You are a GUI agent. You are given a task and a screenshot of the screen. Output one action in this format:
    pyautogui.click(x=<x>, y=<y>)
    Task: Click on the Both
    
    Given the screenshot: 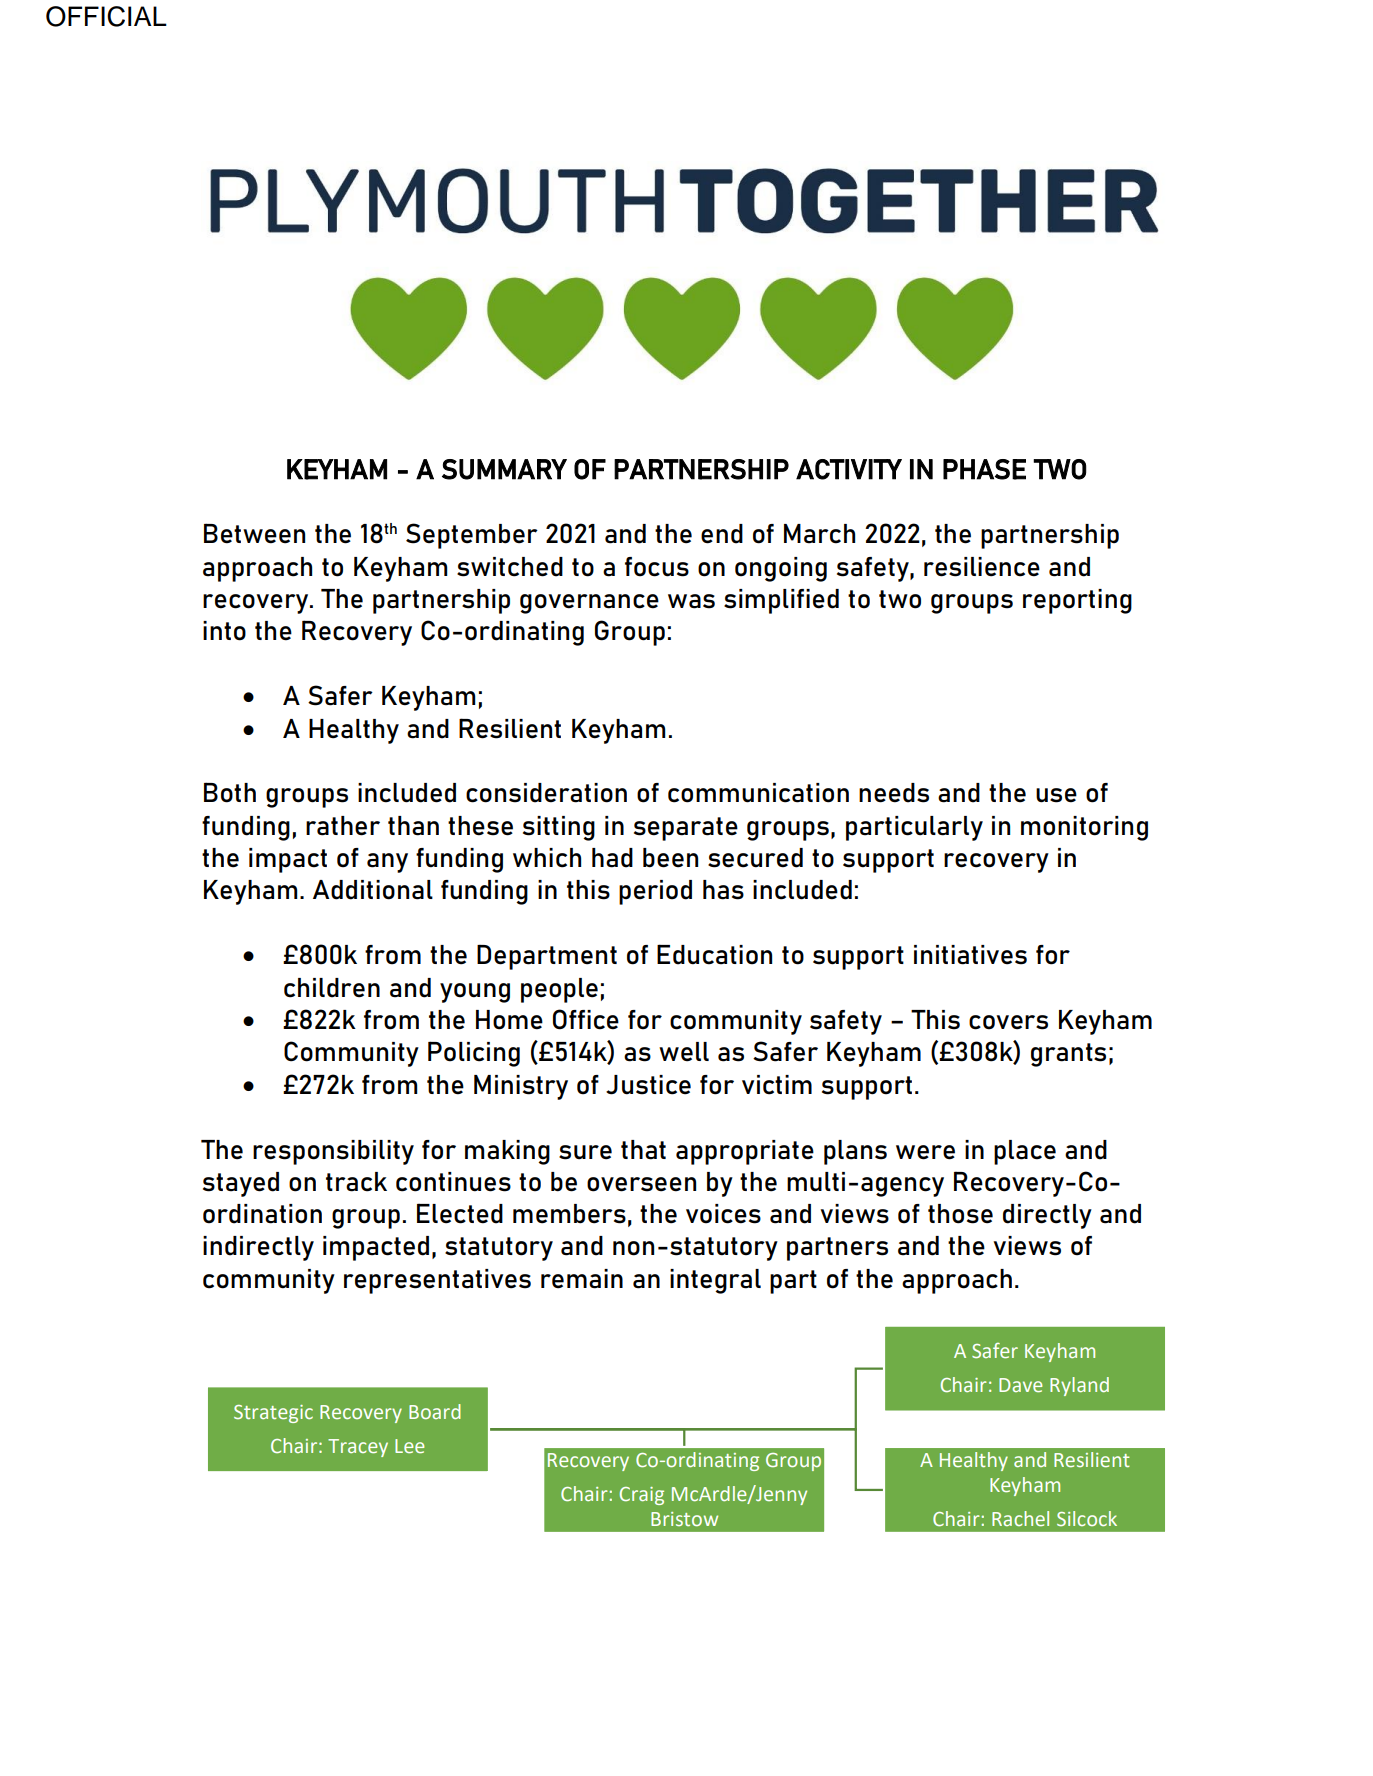 What is the action you would take?
    pyautogui.click(x=230, y=792)
